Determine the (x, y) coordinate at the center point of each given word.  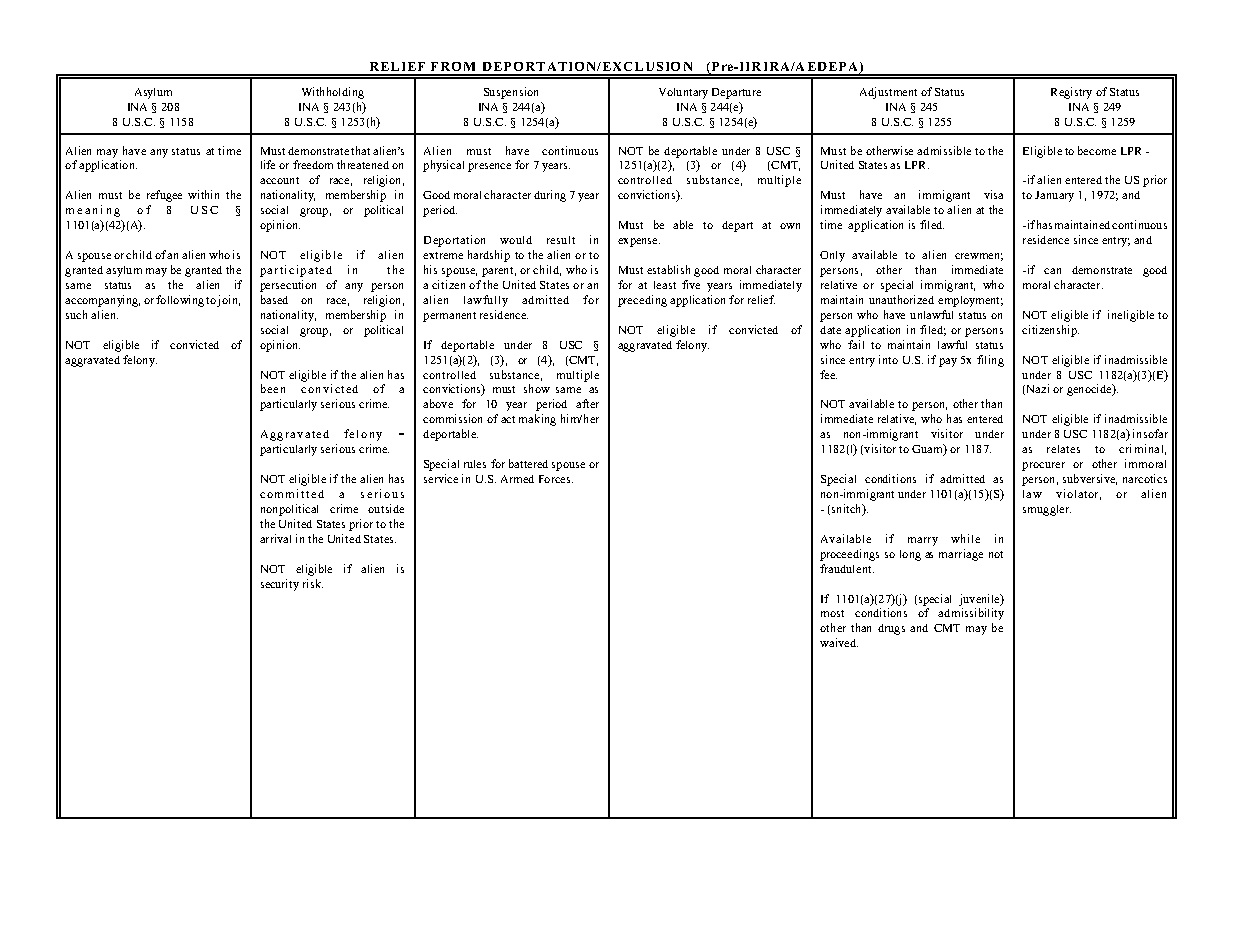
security (280, 585)
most (832, 613)
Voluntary (683, 93)
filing (990, 361)
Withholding (333, 93)
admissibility (971, 614)
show (537, 388)
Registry (1071, 93)
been (273, 388)
